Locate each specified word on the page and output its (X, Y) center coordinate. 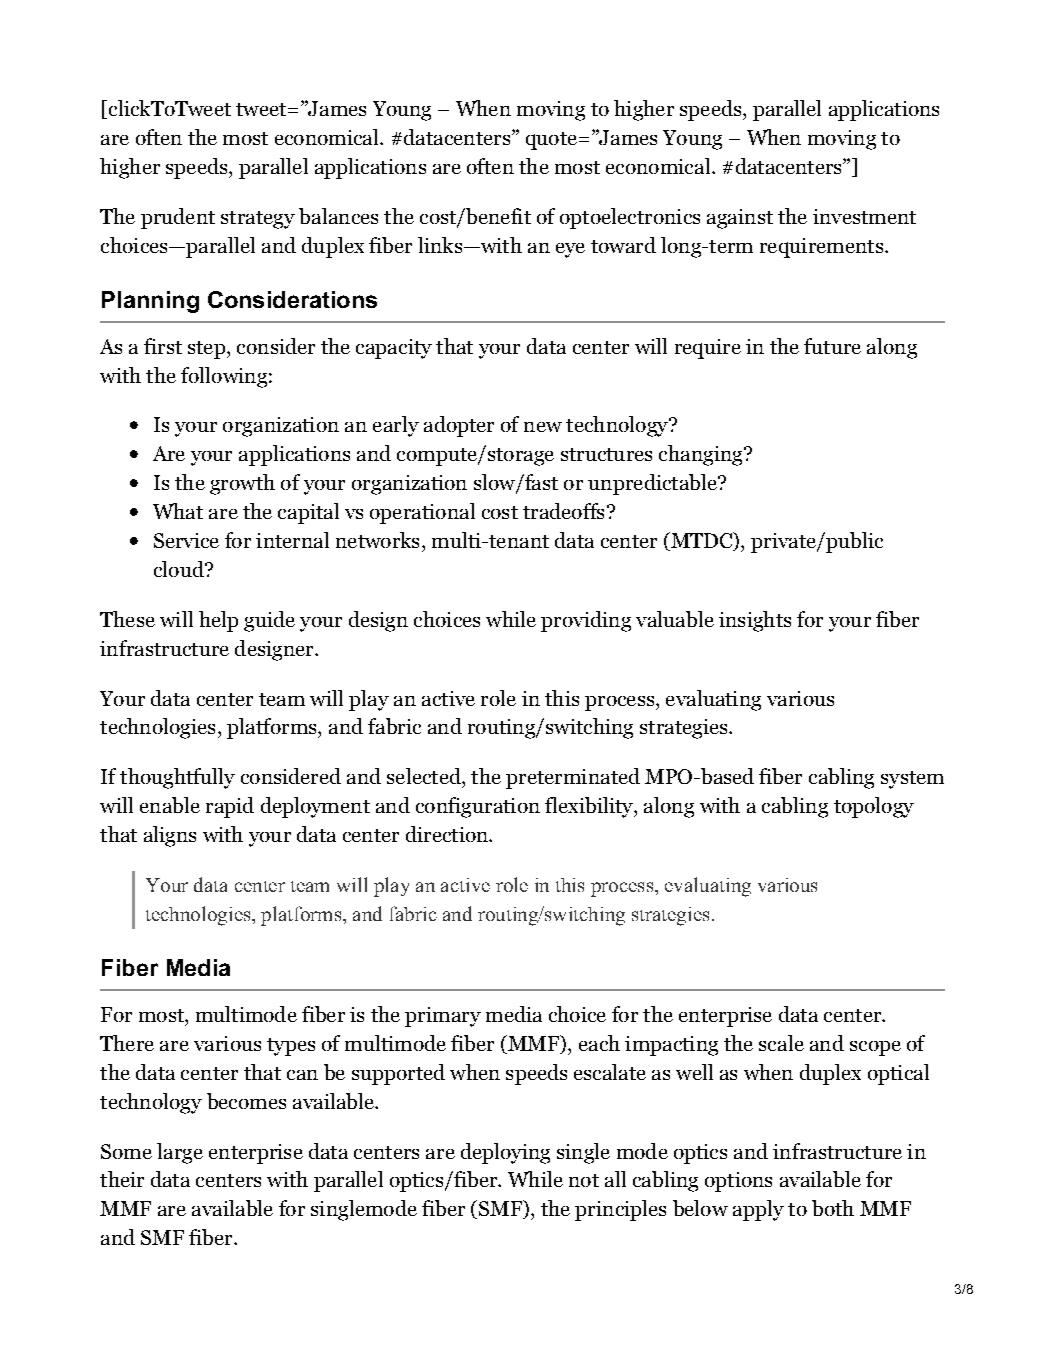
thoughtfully (177, 778)
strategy (258, 220)
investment (864, 216)
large (180, 1153)
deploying (505, 1153)
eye (570, 250)
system (912, 780)
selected (425, 776)
